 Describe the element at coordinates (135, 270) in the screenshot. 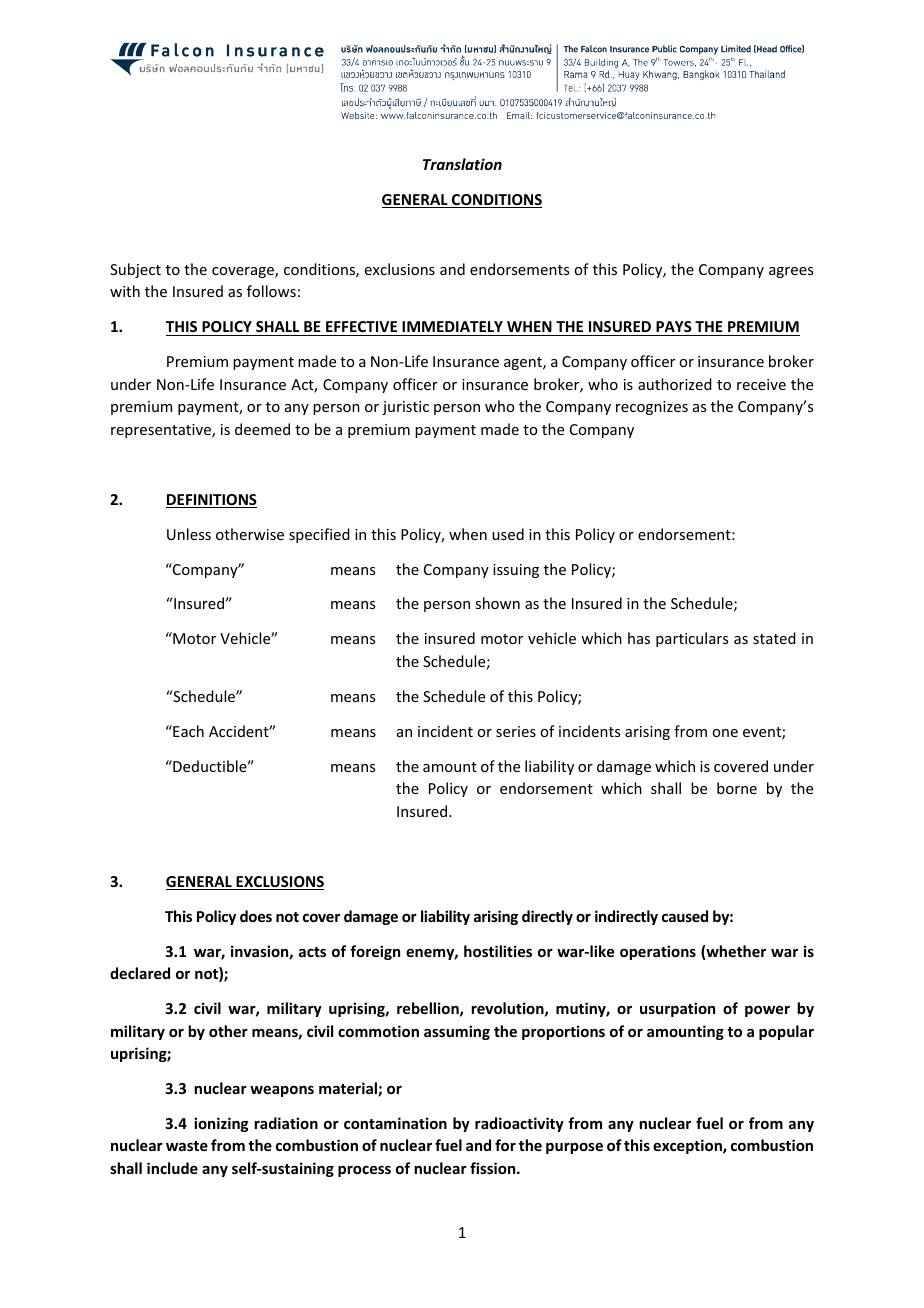

I see `Subject` at that location.
